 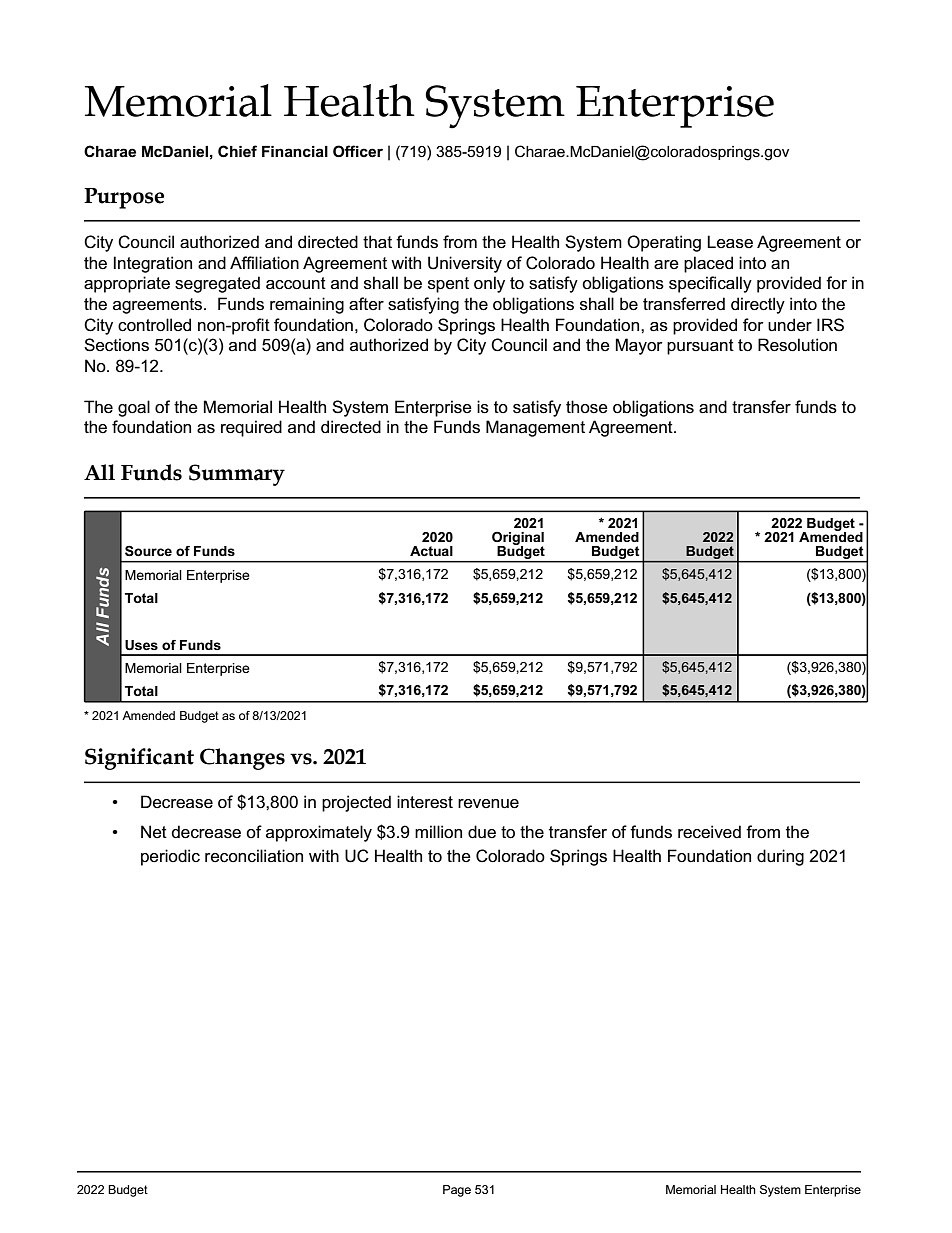 What do you see at coordinates (587, 407) in the screenshot?
I see `those` at bounding box center [587, 407].
